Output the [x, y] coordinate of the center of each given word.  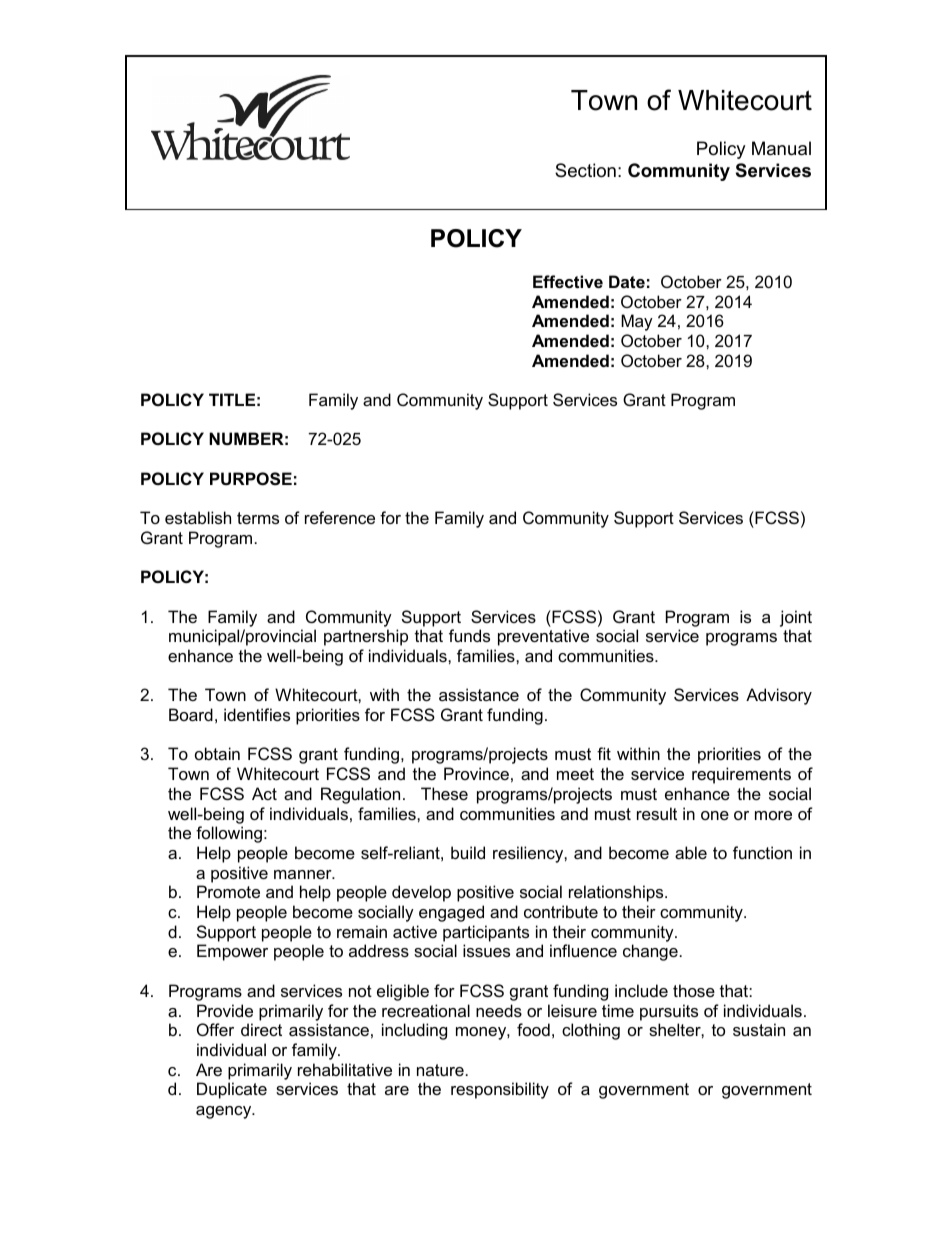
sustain [759, 1029]
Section [585, 170]
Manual [781, 148]
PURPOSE [251, 479]
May [637, 322]
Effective [568, 281]
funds [469, 635]
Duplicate [232, 1090]
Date [627, 281]
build [468, 852]
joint [796, 618]
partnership [366, 637]
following [229, 834]
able [691, 852]
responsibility [500, 1090]
